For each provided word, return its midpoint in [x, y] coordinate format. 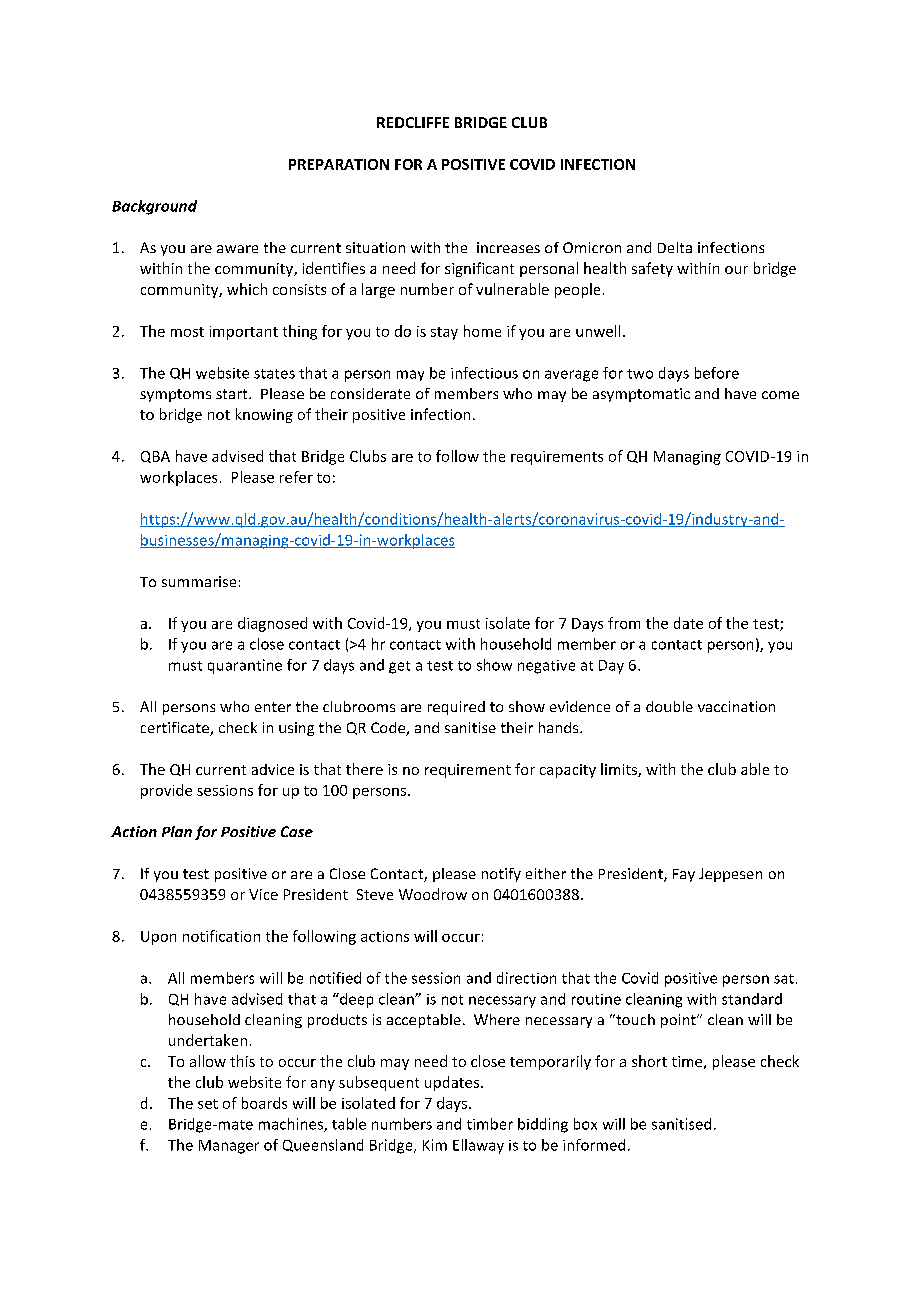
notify [501, 875]
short [649, 1061]
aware [237, 249]
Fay [684, 875]
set [208, 1104]
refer [296, 477]
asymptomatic [641, 395]
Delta [675, 247]
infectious [484, 373]
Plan [177, 831]
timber [490, 1124]
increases [508, 247]
